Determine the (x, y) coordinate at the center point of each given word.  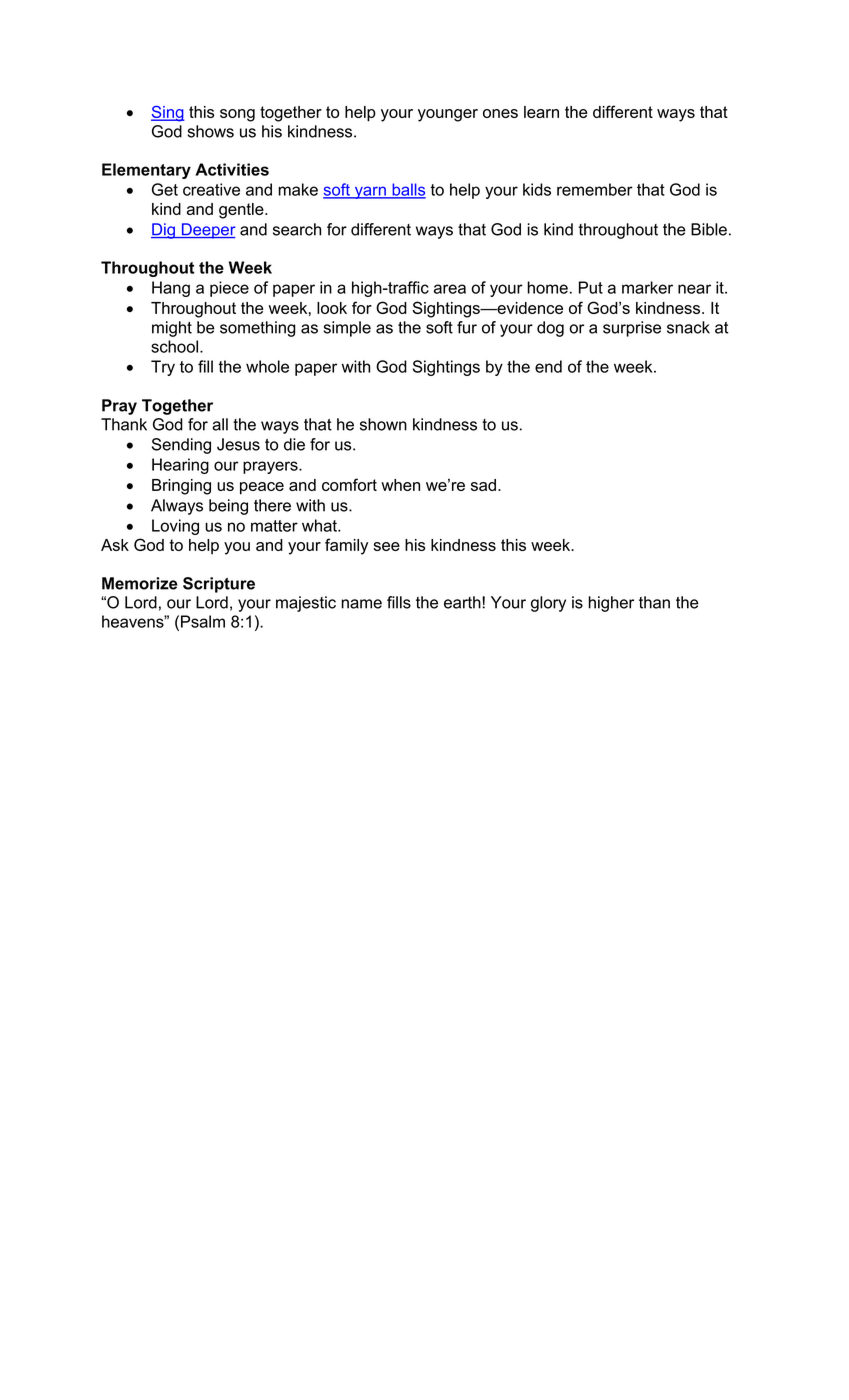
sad (483, 485)
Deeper (207, 231)
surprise (632, 329)
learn (541, 112)
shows (211, 131)
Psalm (203, 621)
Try (163, 368)
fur (467, 327)
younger (448, 115)
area (450, 289)
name (361, 604)
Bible (709, 229)
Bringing (181, 487)
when (400, 485)
